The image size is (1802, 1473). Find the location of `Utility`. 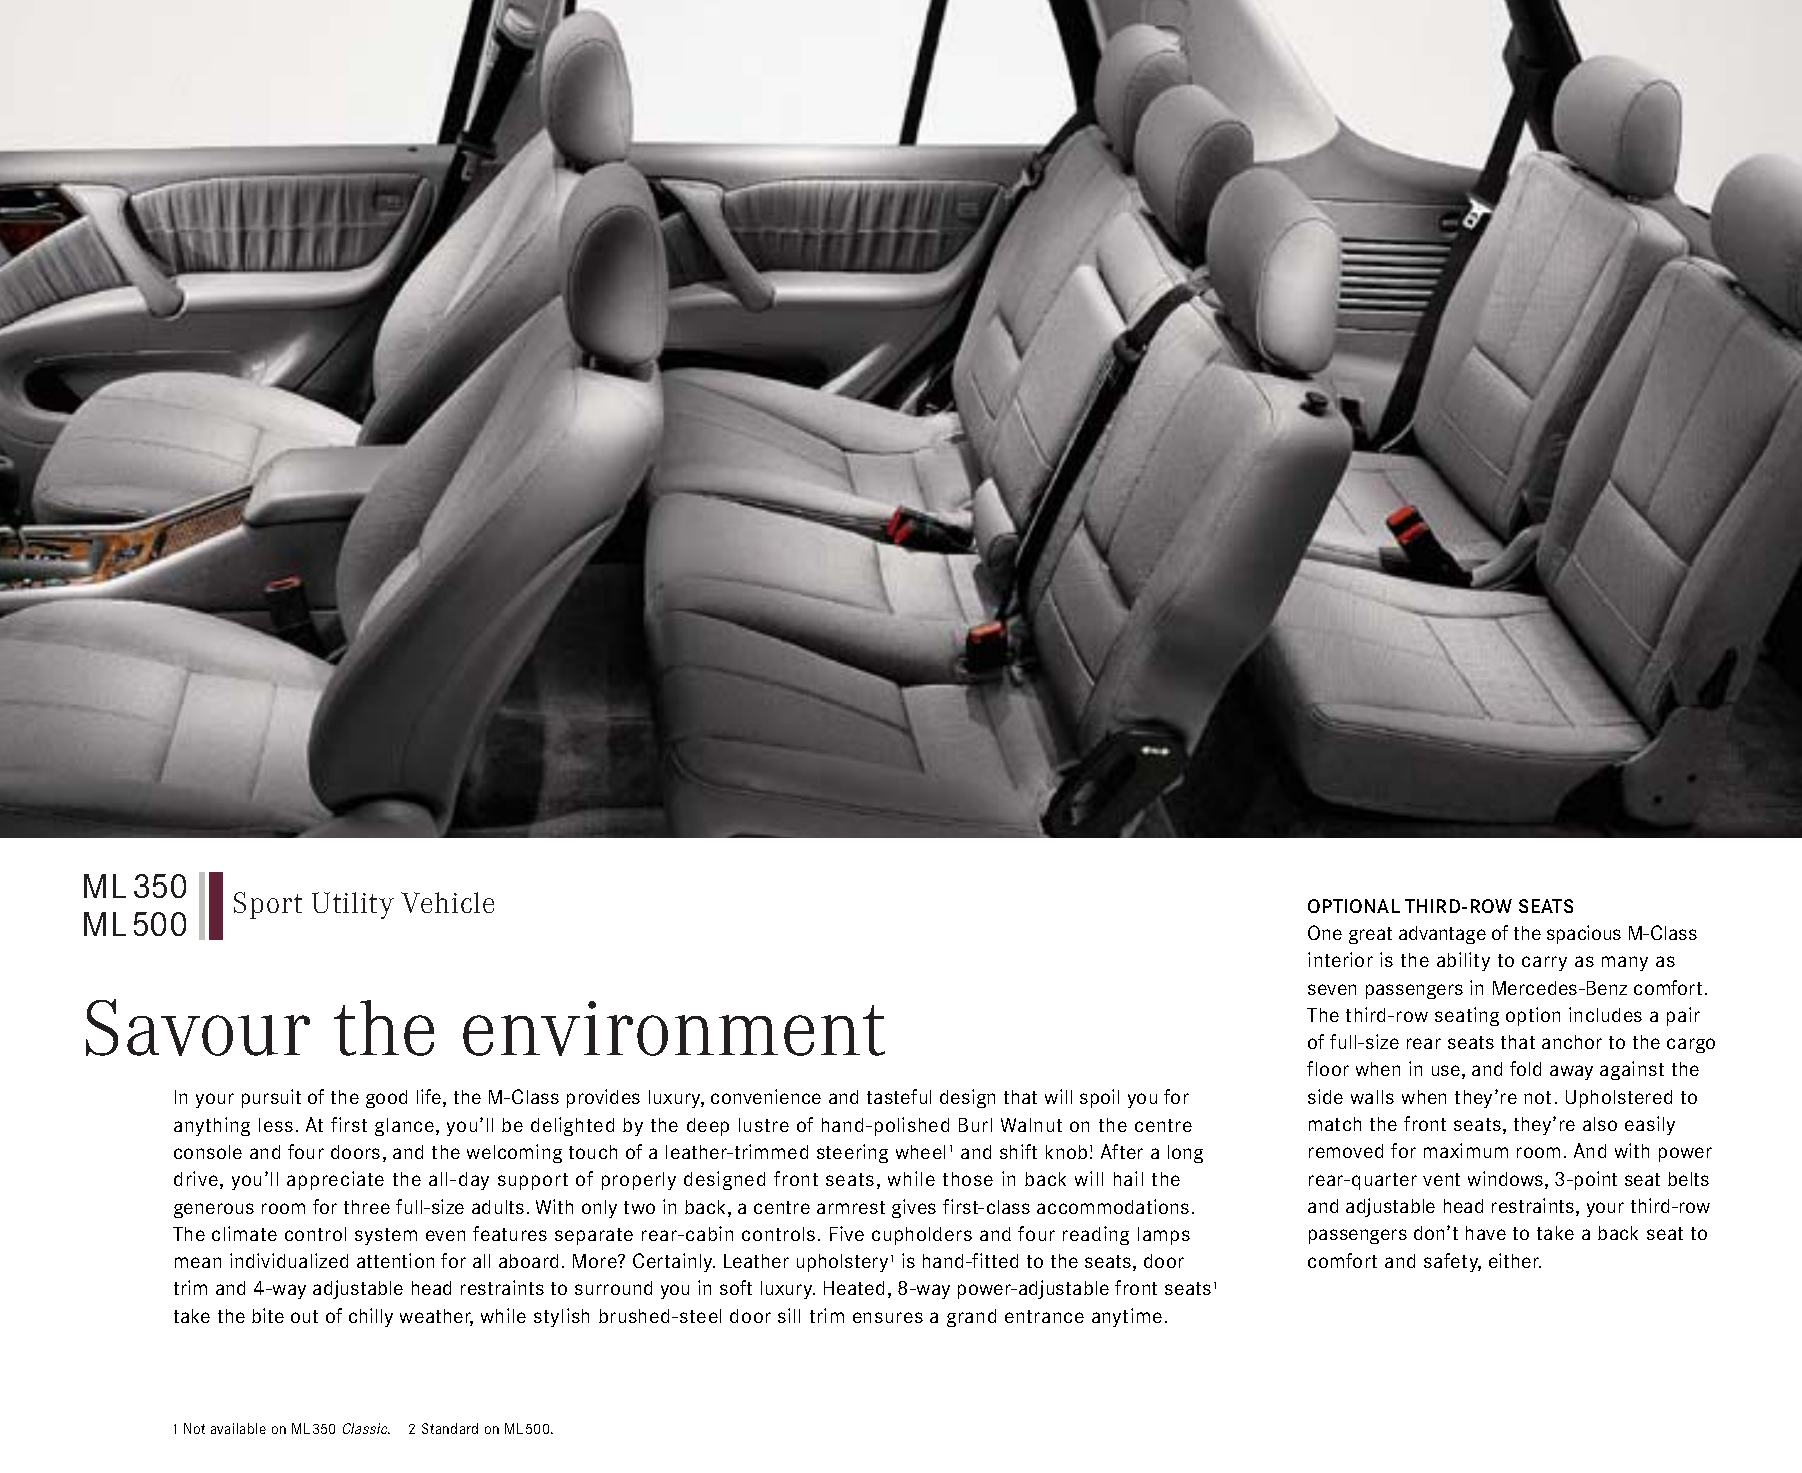

Utility is located at coordinates (353, 905).
